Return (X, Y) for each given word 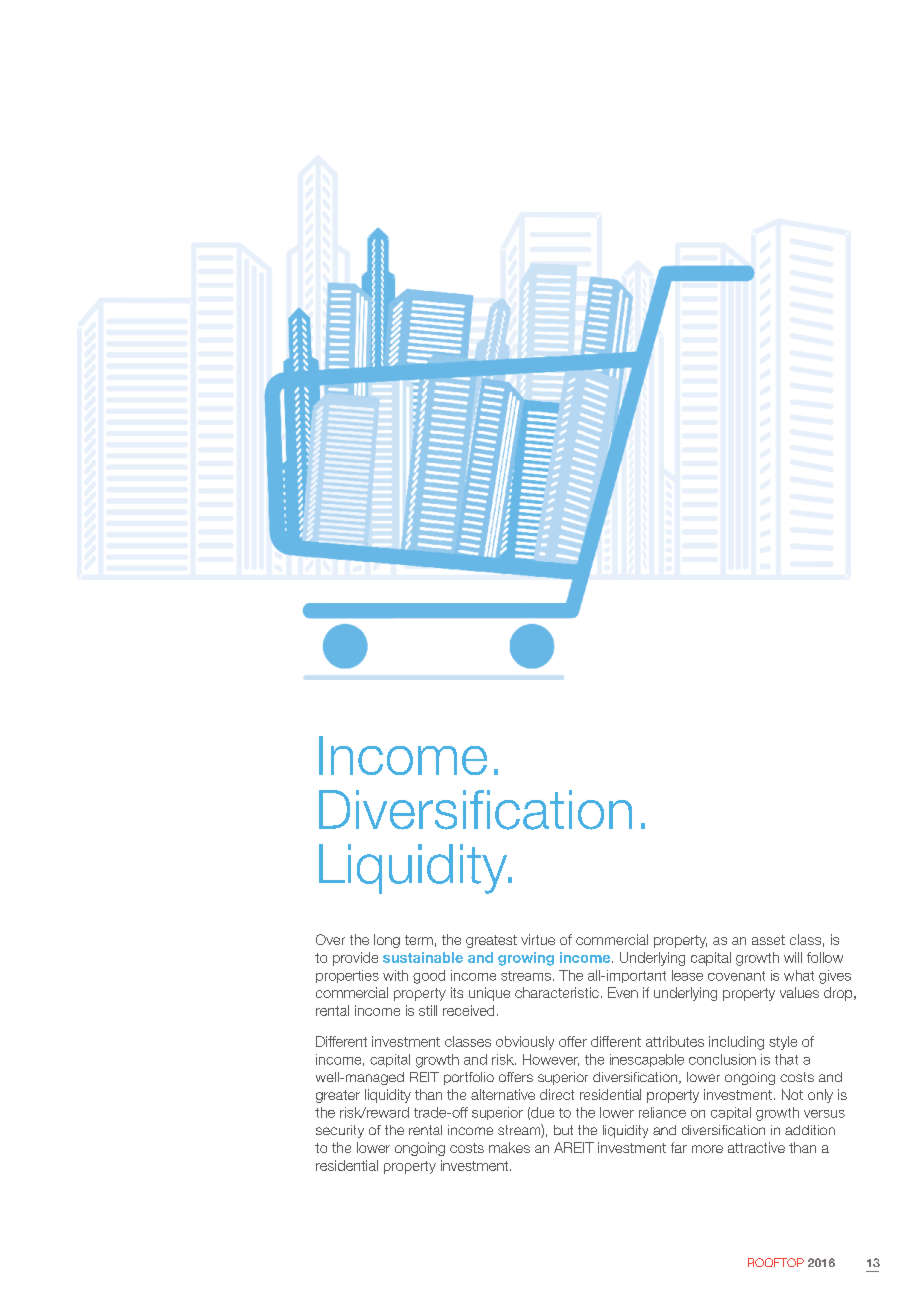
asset (768, 940)
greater (338, 1096)
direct (557, 1094)
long (387, 941)
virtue (538, 939)
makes (509, 1147)
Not (792, 1094)
